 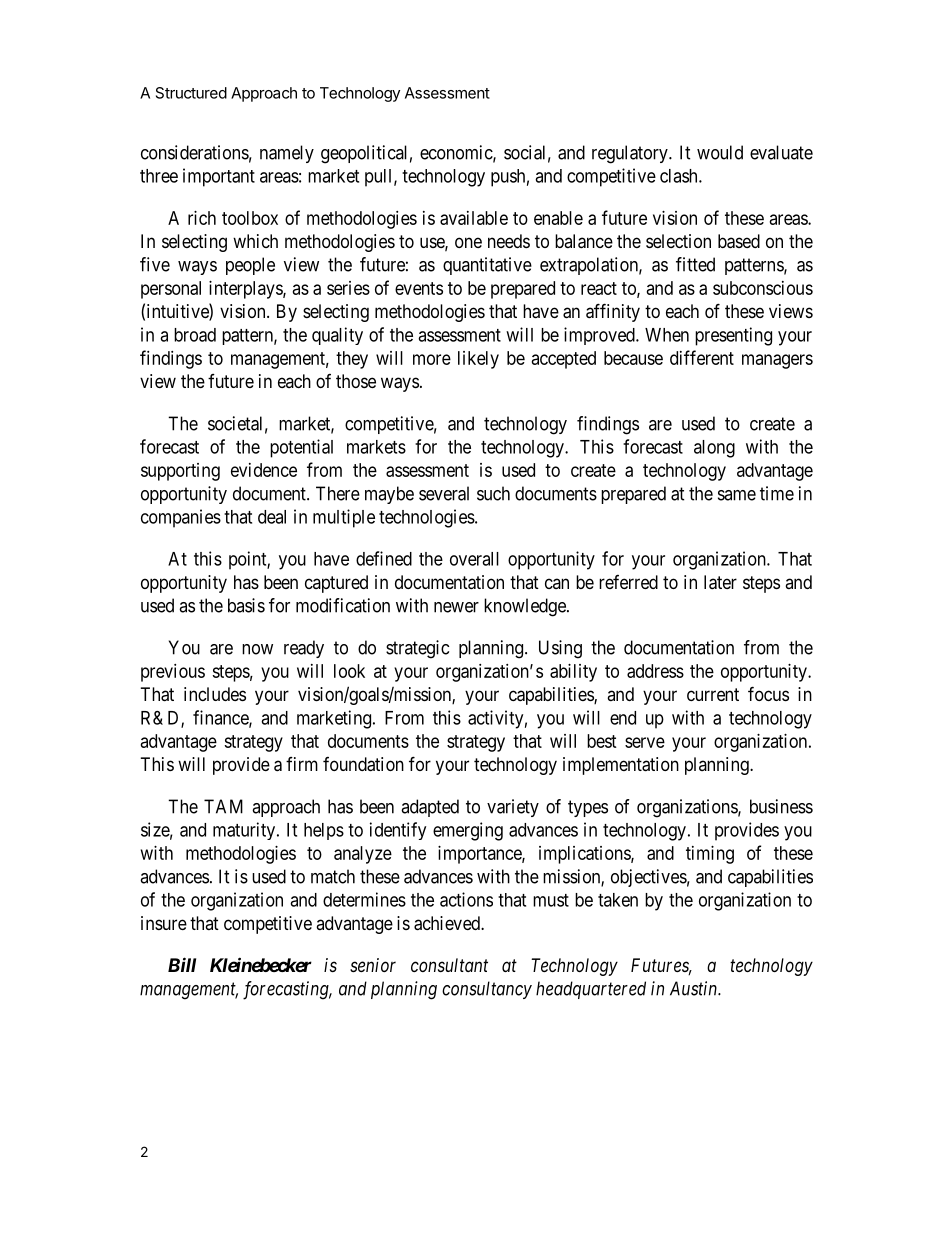 I want to click on current, so click(x=713, y=694).
